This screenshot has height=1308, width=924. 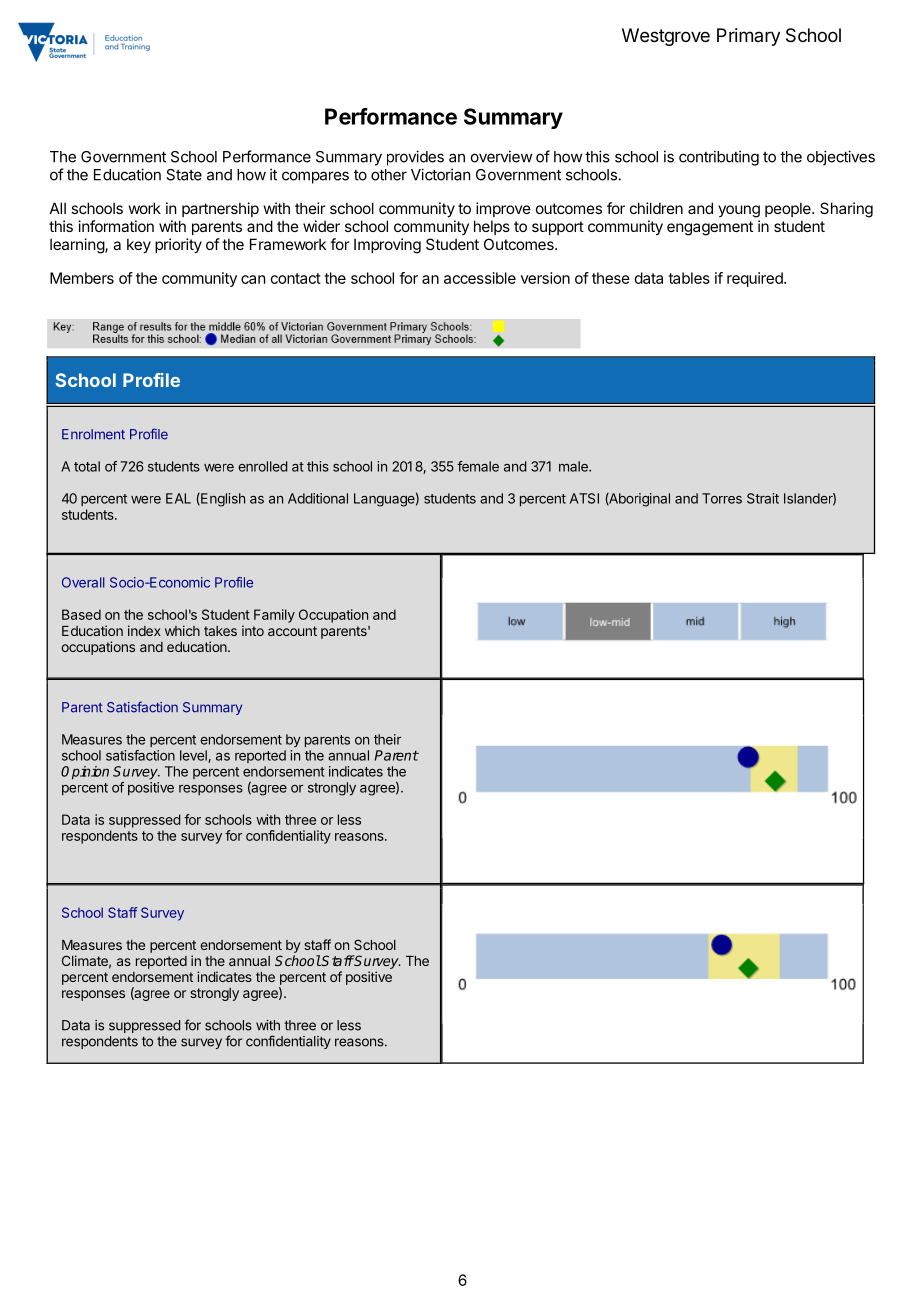 What do you see at coordinates (253, 279) in the screenshot?
I see `can` at bounding box center [253, 279].
